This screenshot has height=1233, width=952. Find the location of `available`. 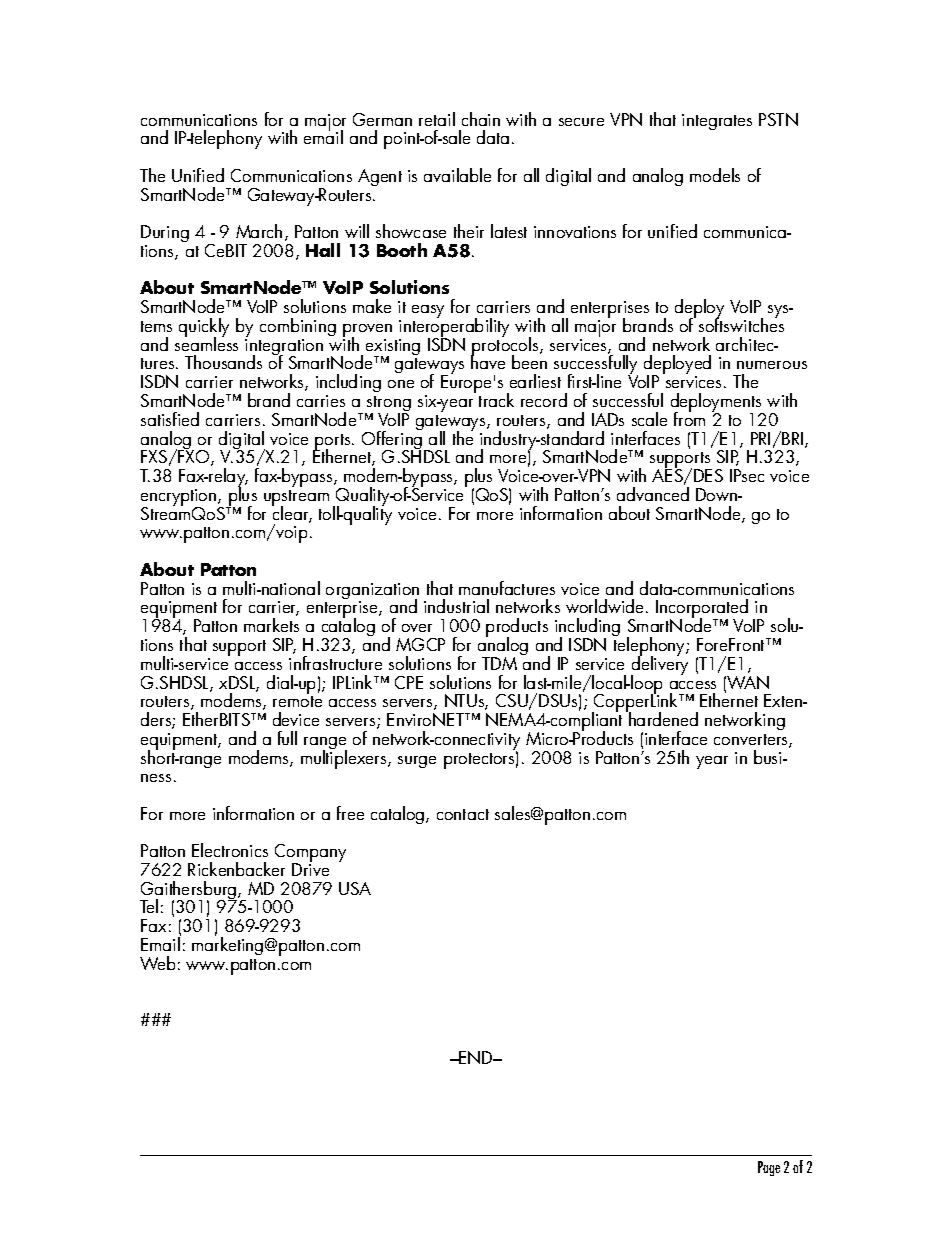

available is located at coordinates (457, 175).
